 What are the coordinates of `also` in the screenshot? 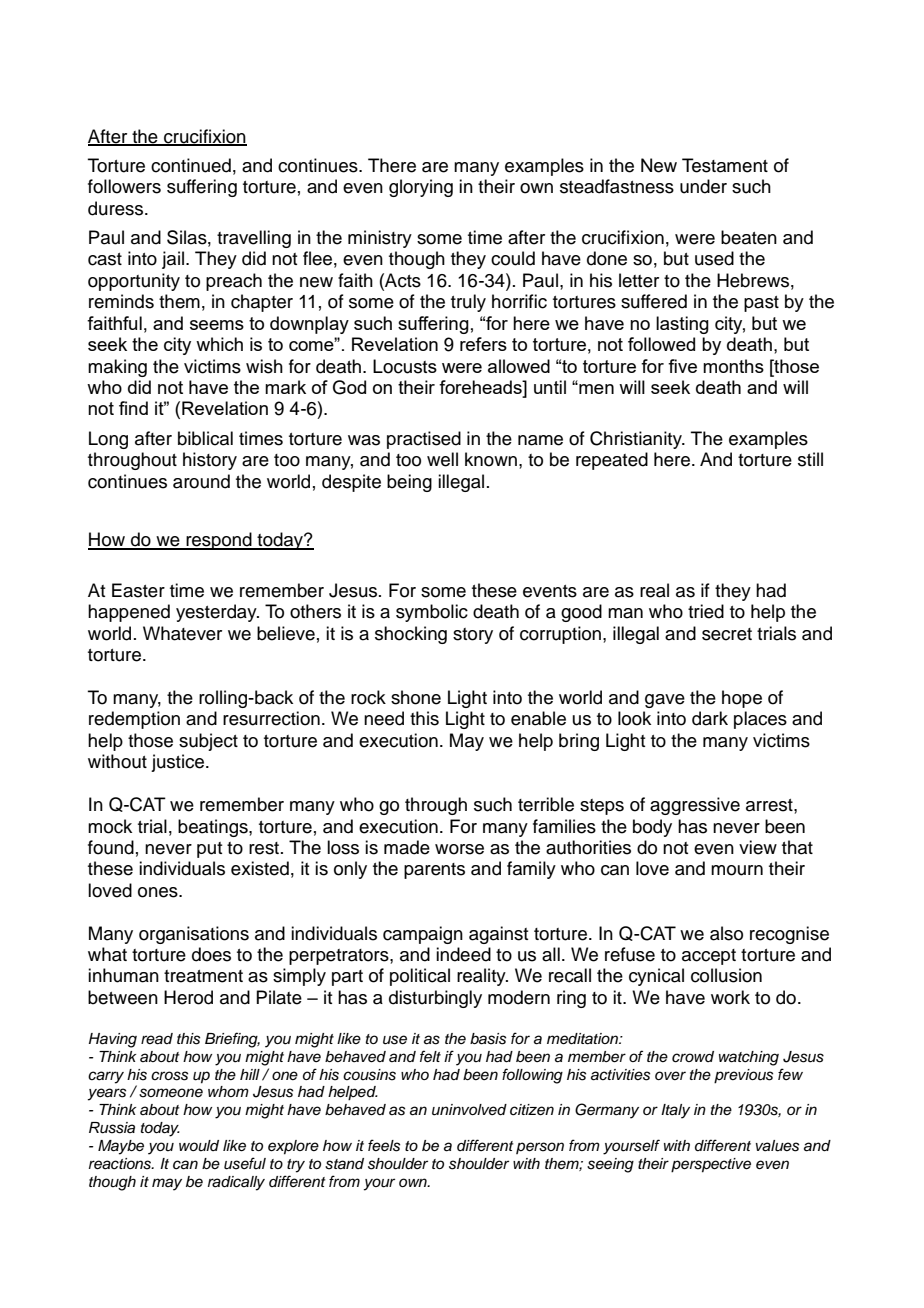 It's located at (726, 933).
